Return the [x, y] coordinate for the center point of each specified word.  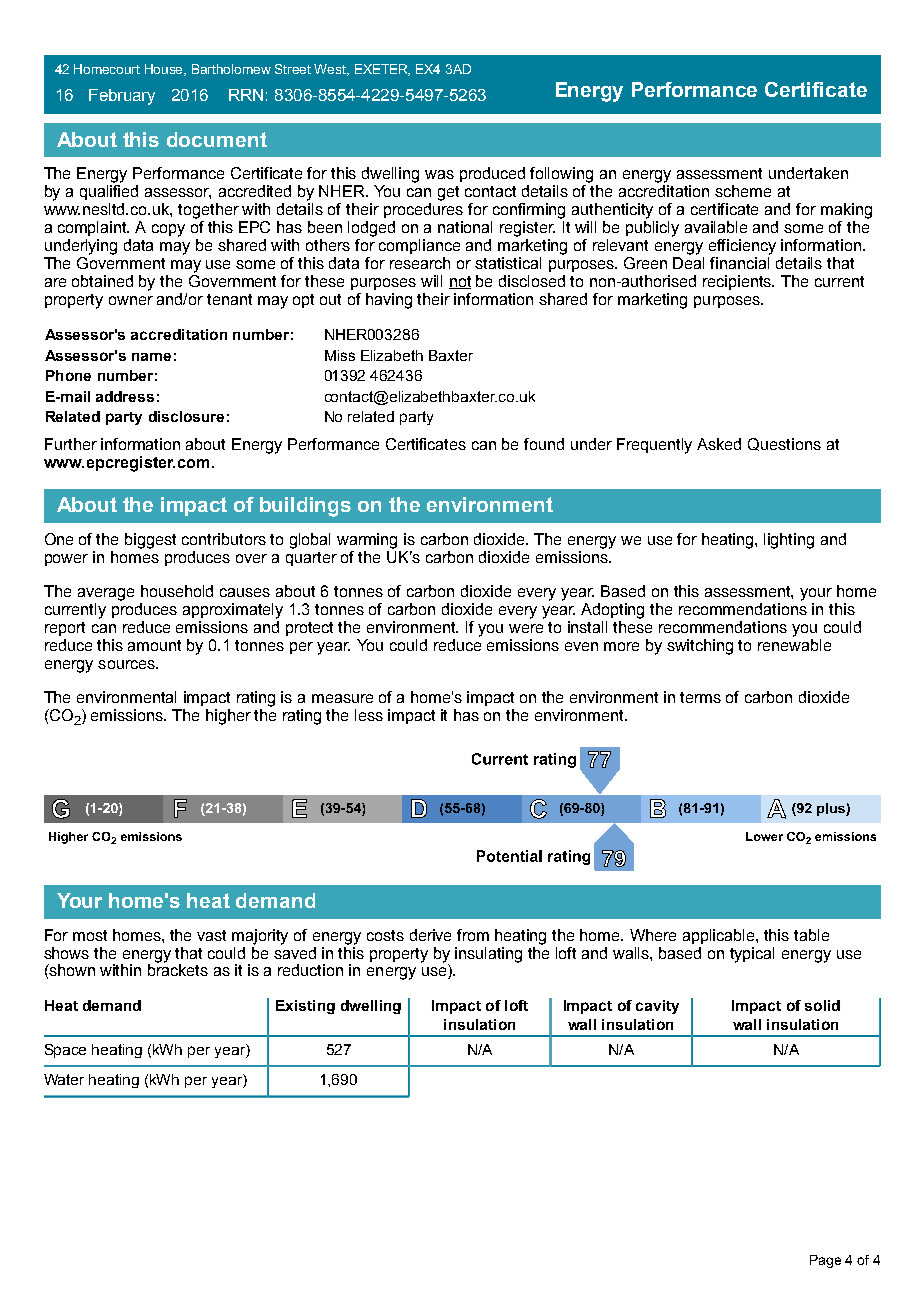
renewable [794, 645]
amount [154, 645]
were [526, 628]
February [122, 97]
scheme [743, 191]
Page [825, 1261]
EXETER [382, 70]
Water [64, 1079]
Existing [305, 1007]
